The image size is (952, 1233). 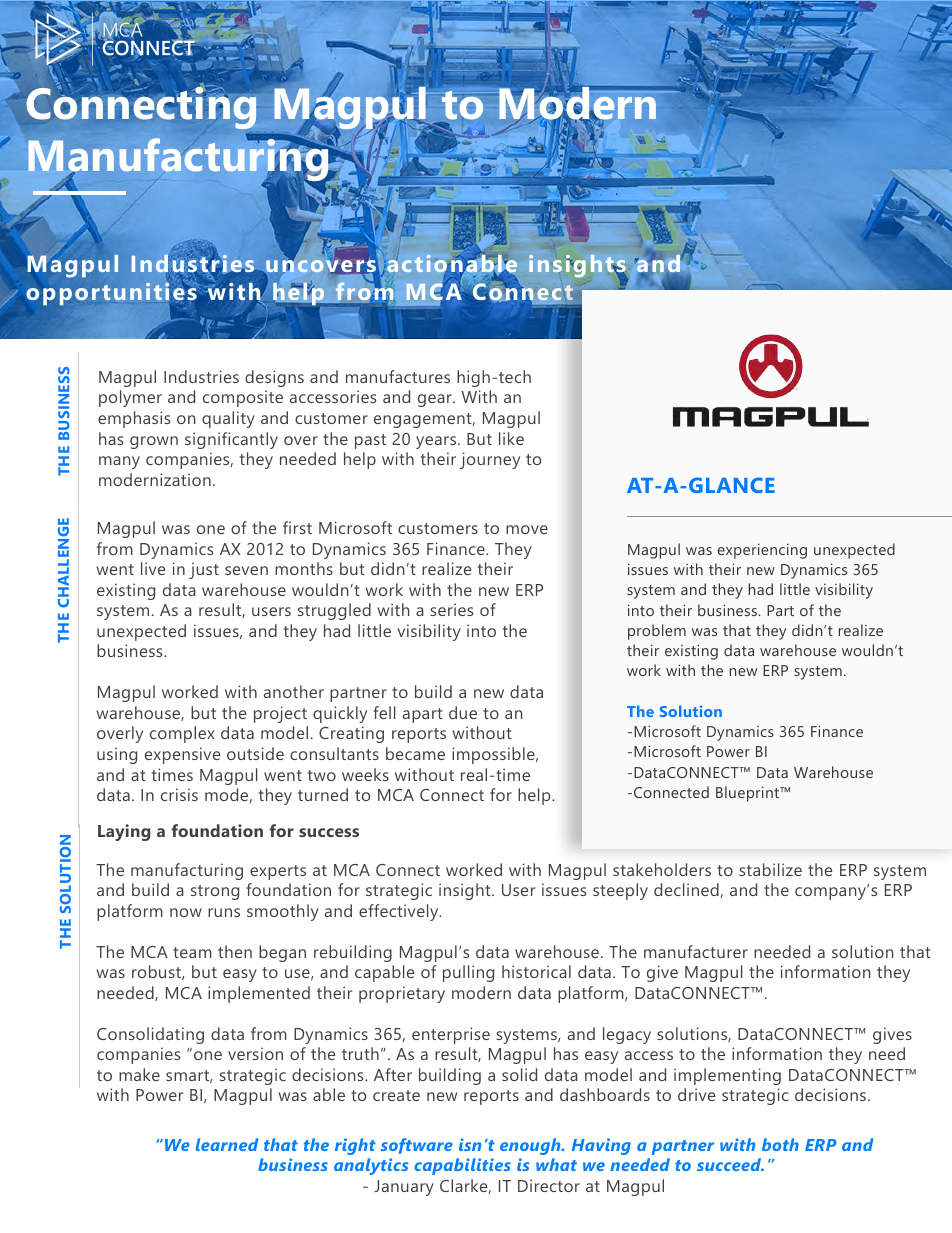 What do you see at coordinates (436, 400) in the page?
I see `gear` at bounding box center [436, 400].
